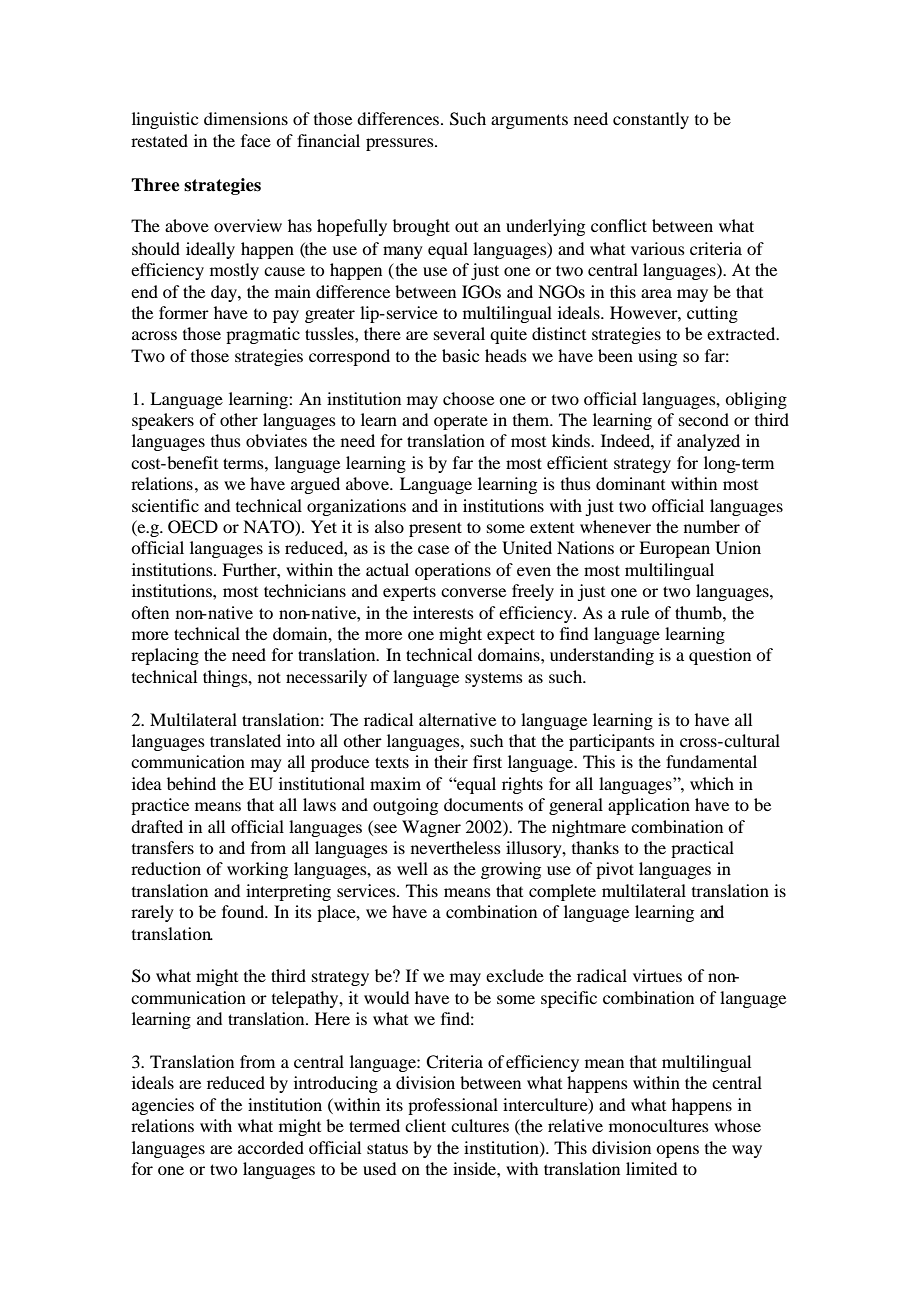 This screenshot has height=1307, width=924. Describe the element at coordinates (443, 612) in the screenshot. I see `interests` at that location.
